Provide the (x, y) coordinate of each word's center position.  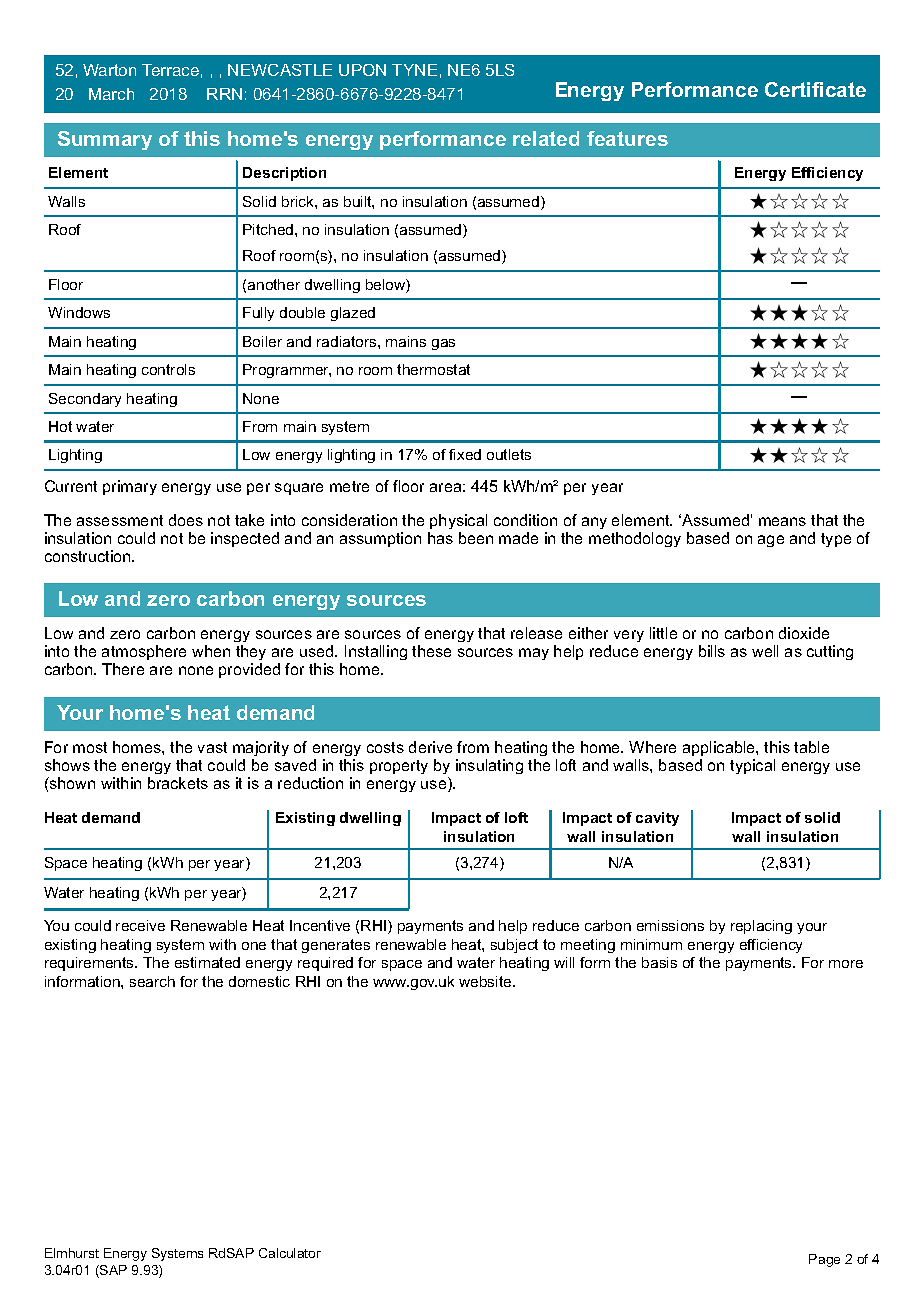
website (486, 981)
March (111, 94)
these (431, 651)
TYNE (414, 70)
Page (824, 1260)
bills (712, 651)
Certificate (815, 89)
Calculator (290, 1253)
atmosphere (144, 652)
